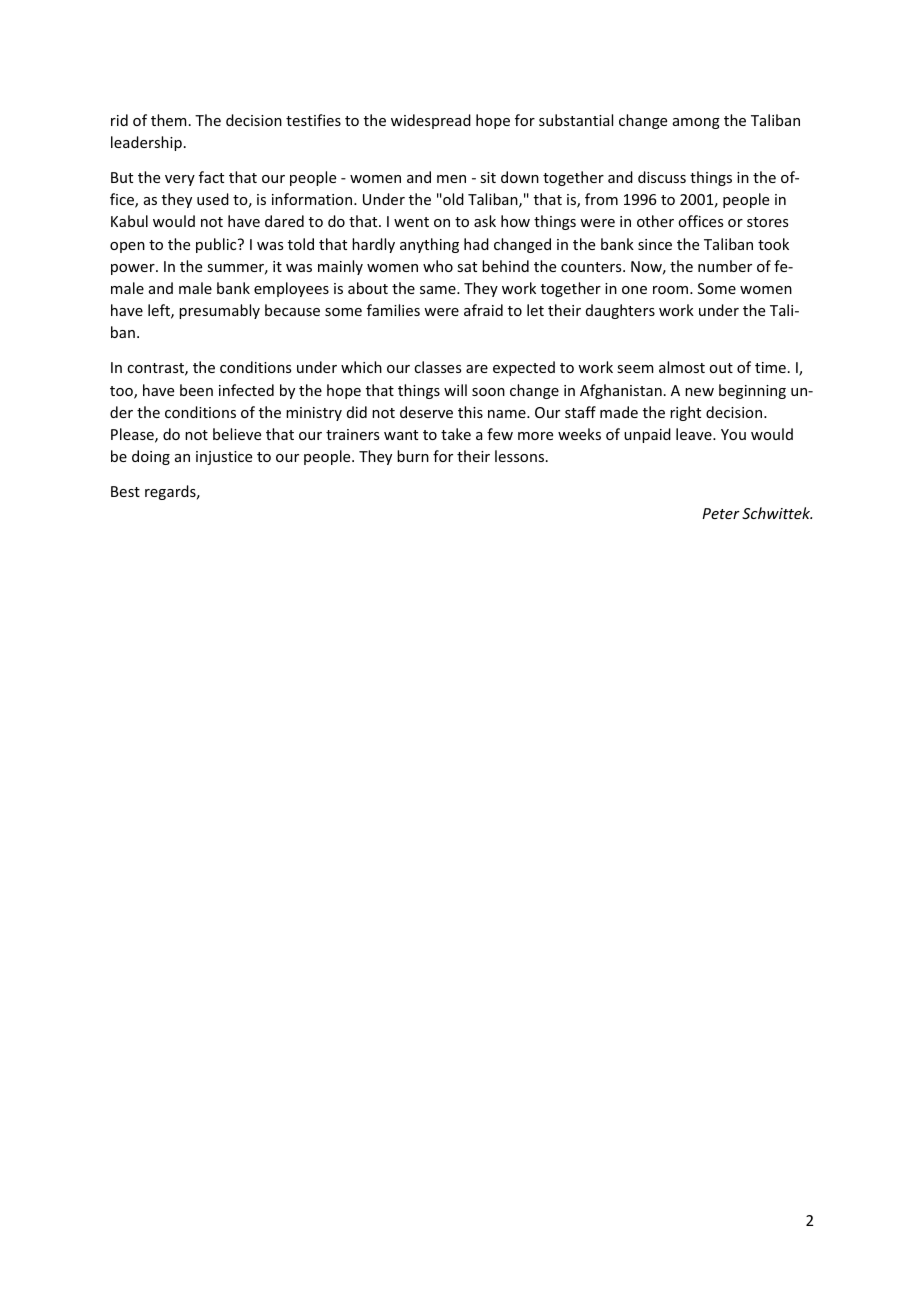  Describe the element at coordinates (431, 121) in the image. I see `widespread` at that location.
